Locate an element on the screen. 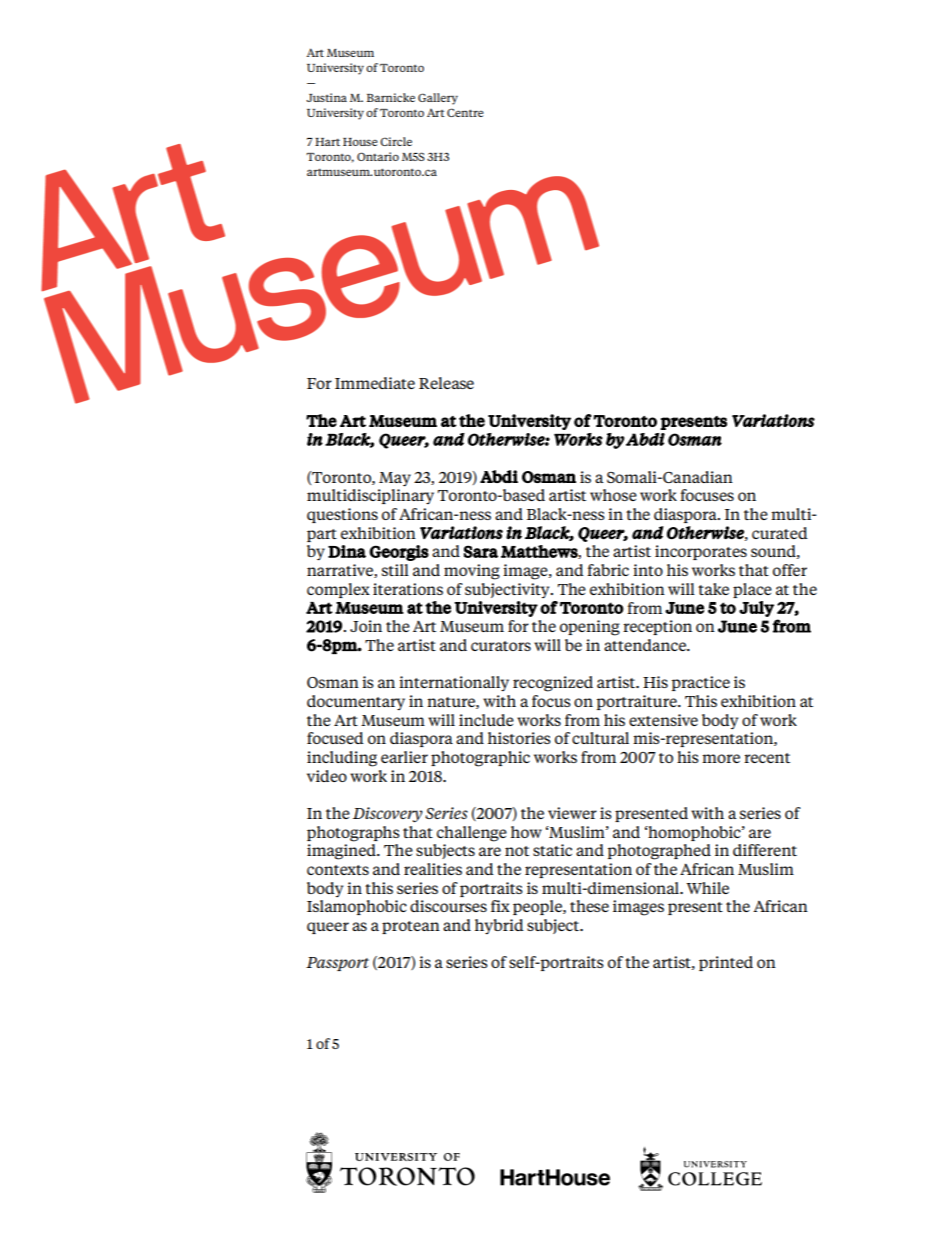  Immediate is located at coordinates (375, 383).
